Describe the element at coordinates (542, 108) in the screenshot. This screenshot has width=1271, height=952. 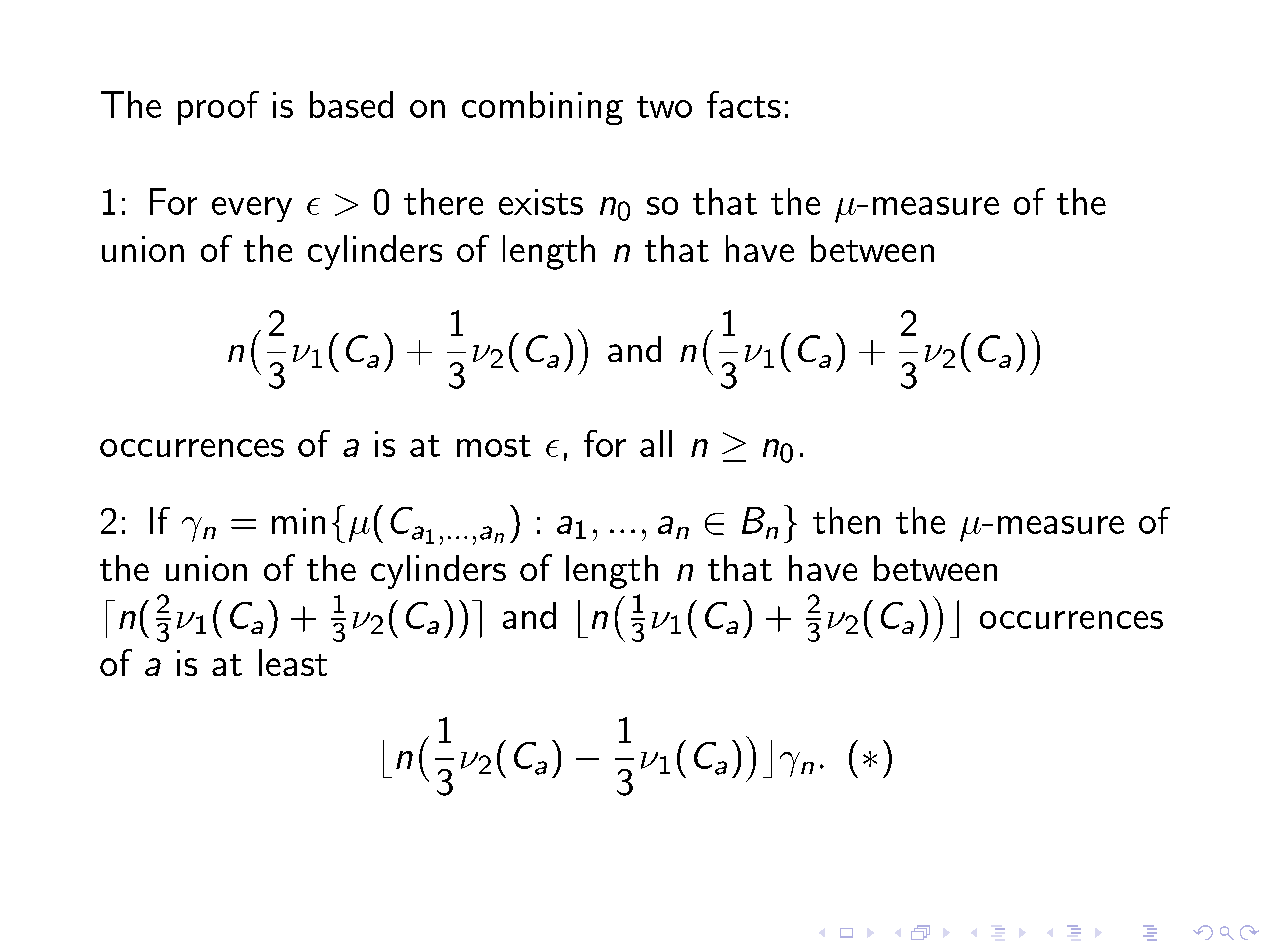
I see `combining` at that location.
